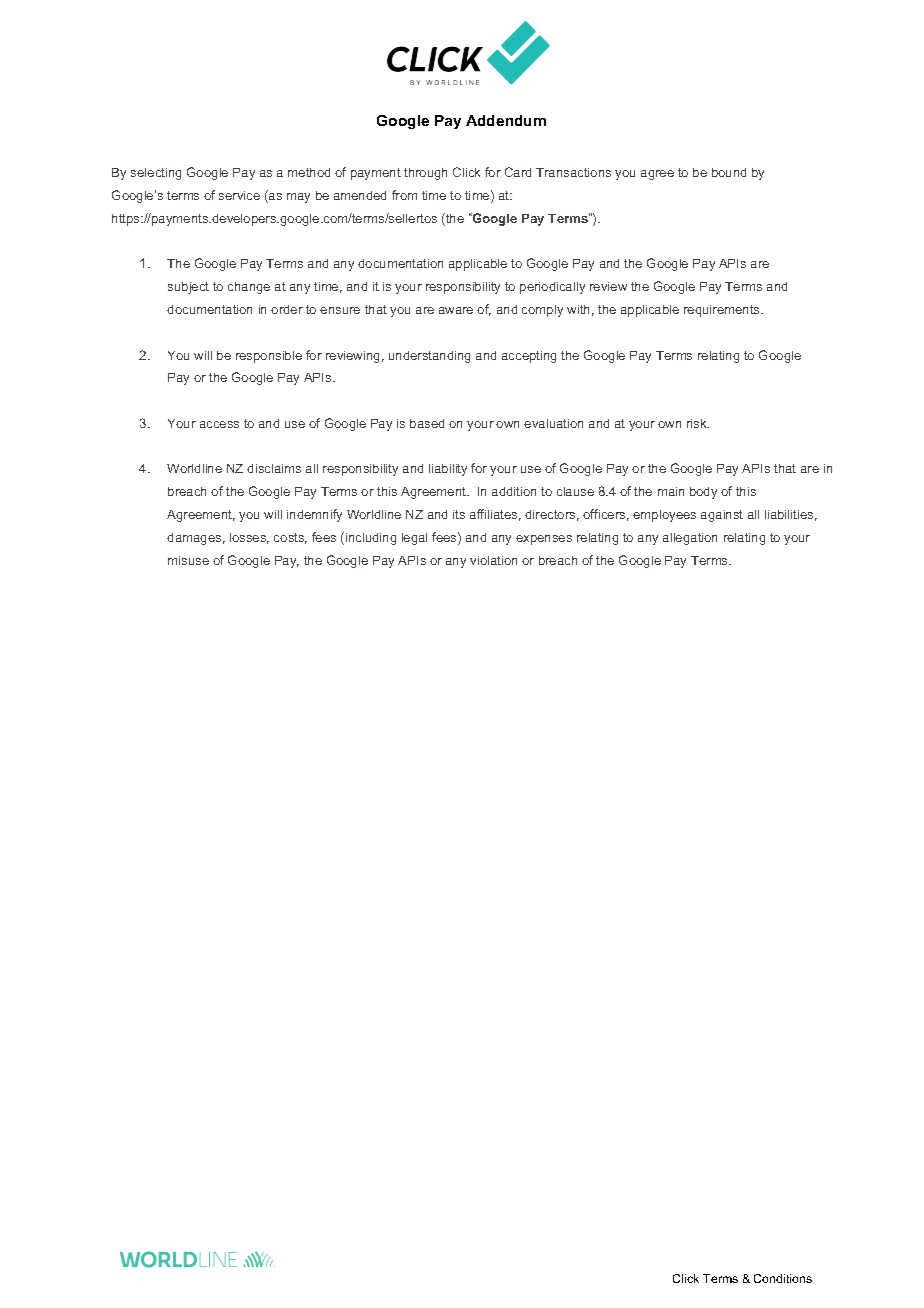  What do you see at coordinates (783, 1278) in the screenshot?
I see `Conditions` at bounding box center [783, 1278].
